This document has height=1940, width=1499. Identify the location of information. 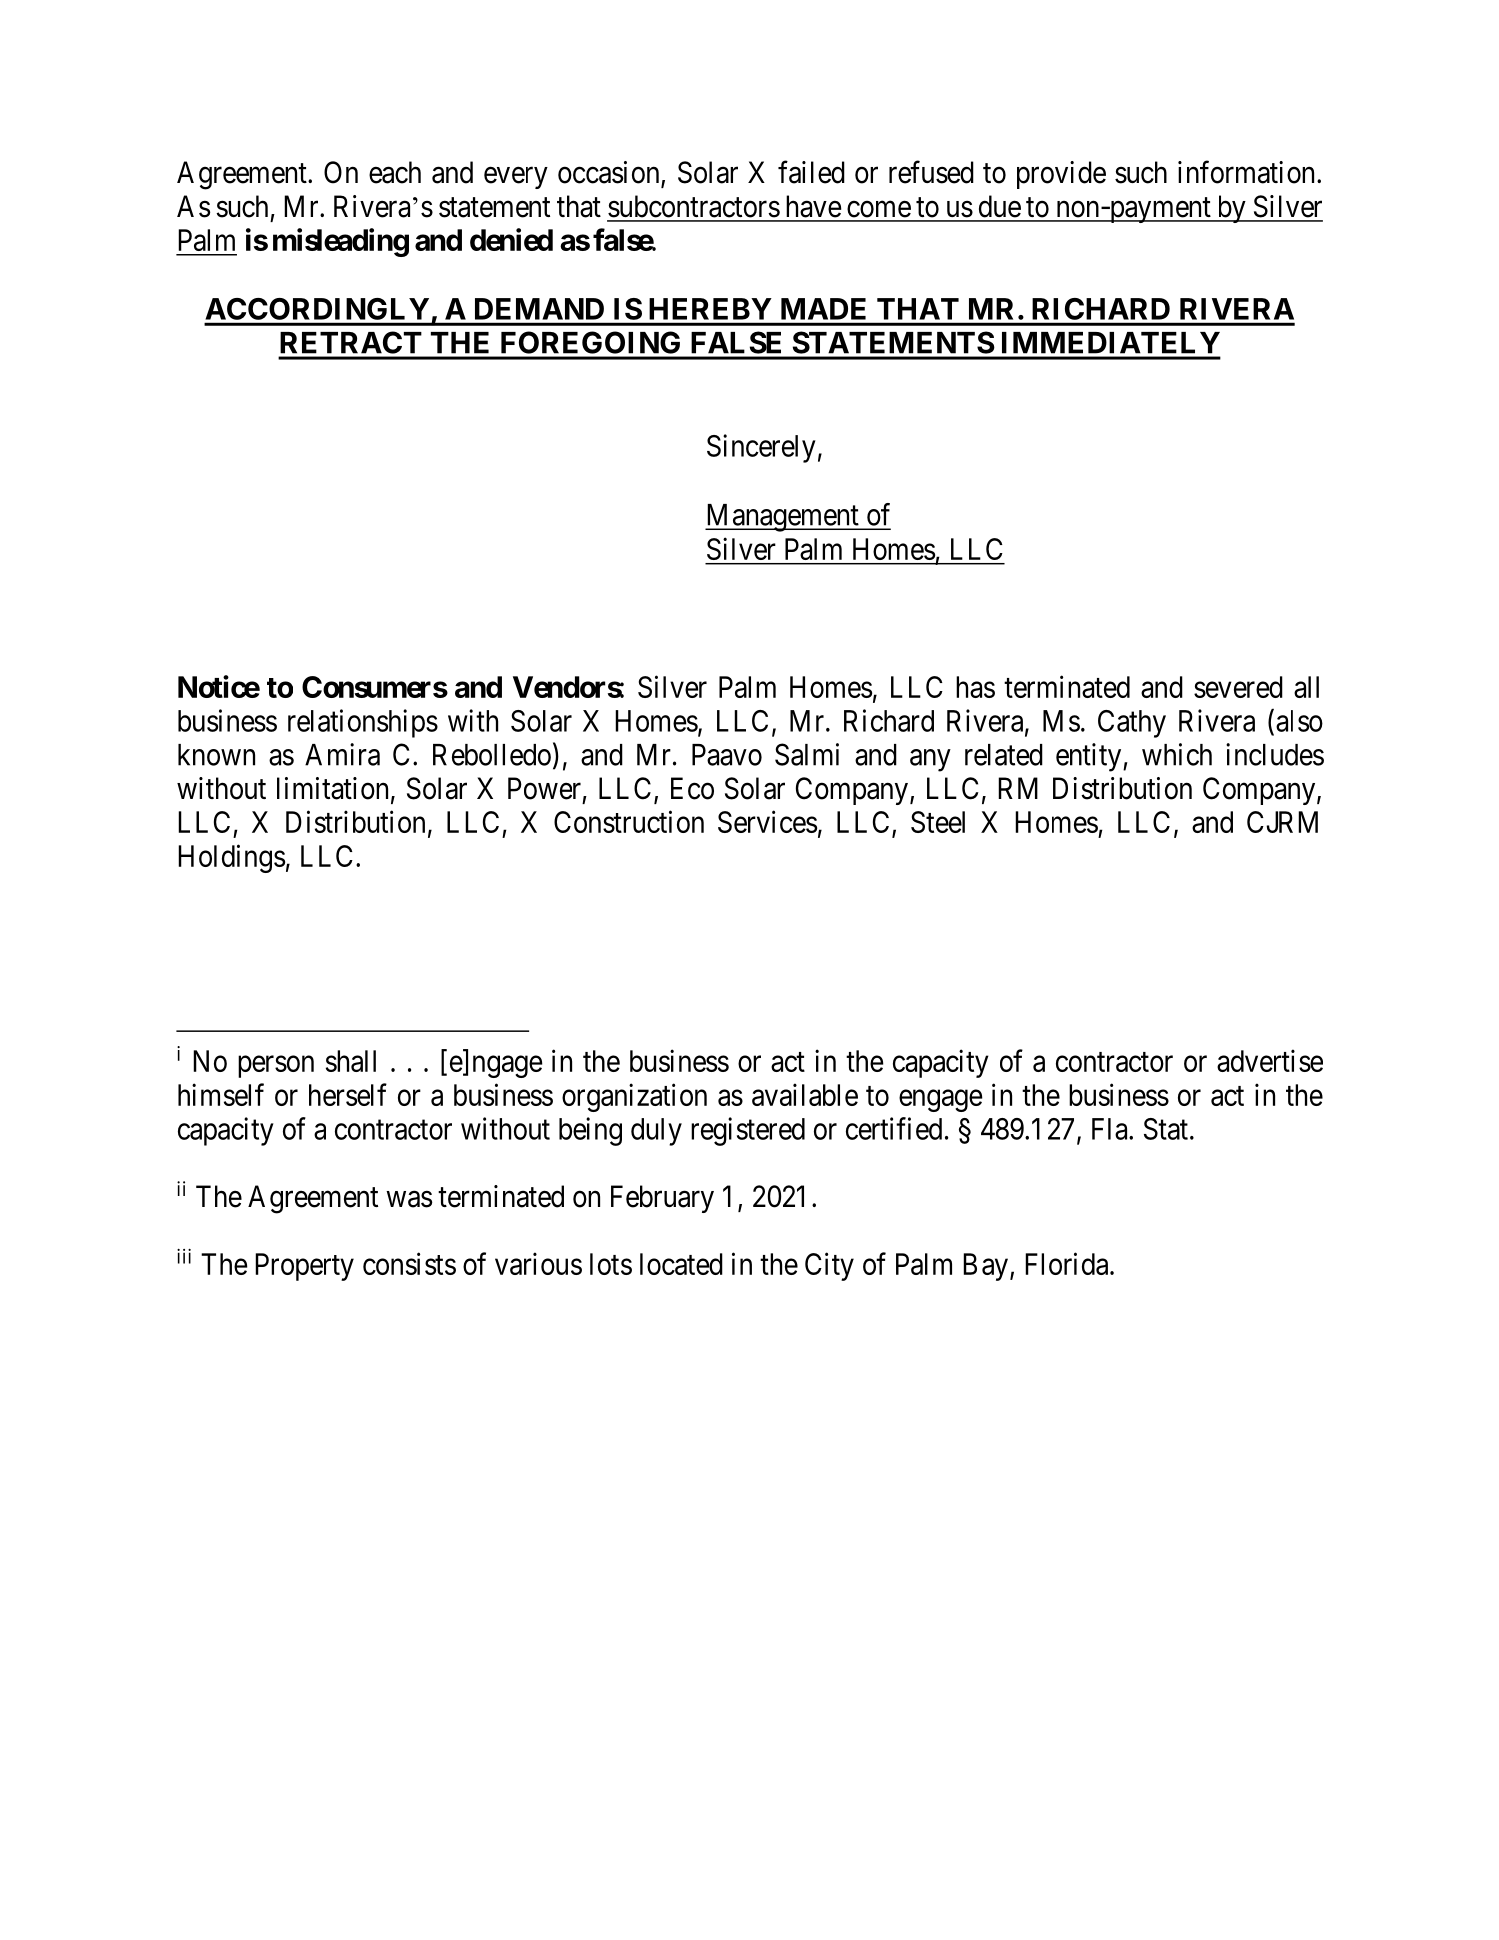
(1248, 172).
